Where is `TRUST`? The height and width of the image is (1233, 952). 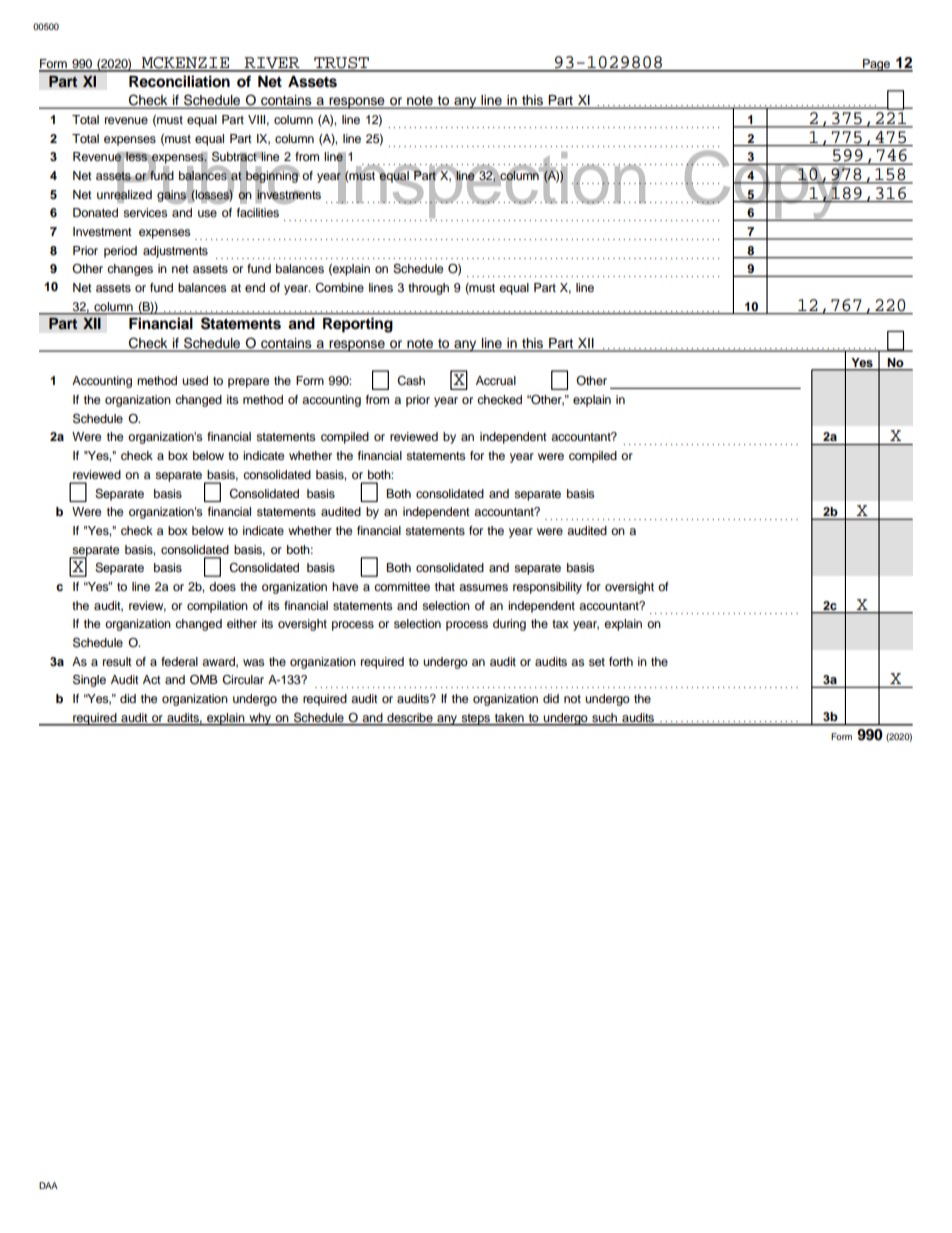 TRUST is located at coordinates (341, 64).
